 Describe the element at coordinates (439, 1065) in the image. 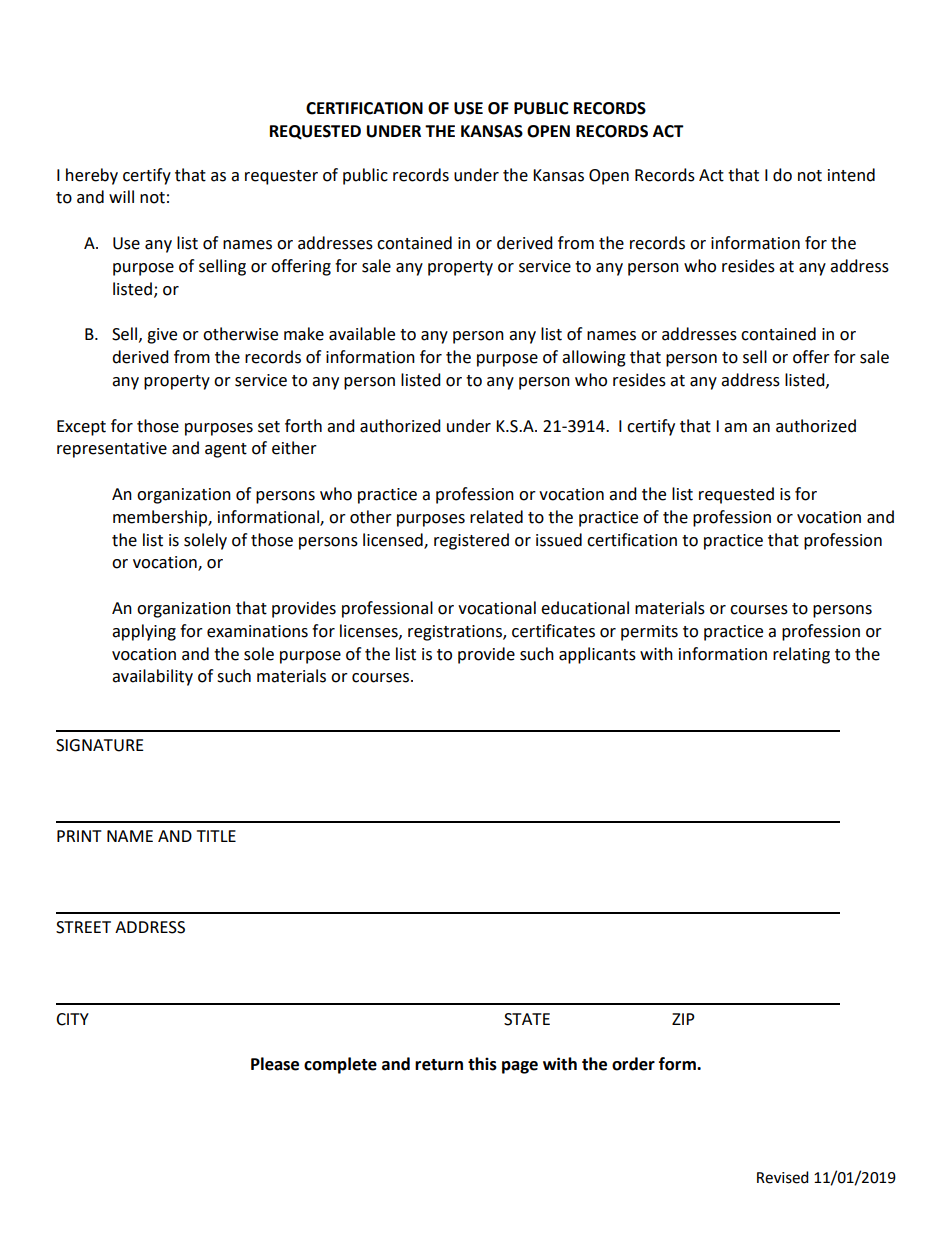

I see `return` at that location.
